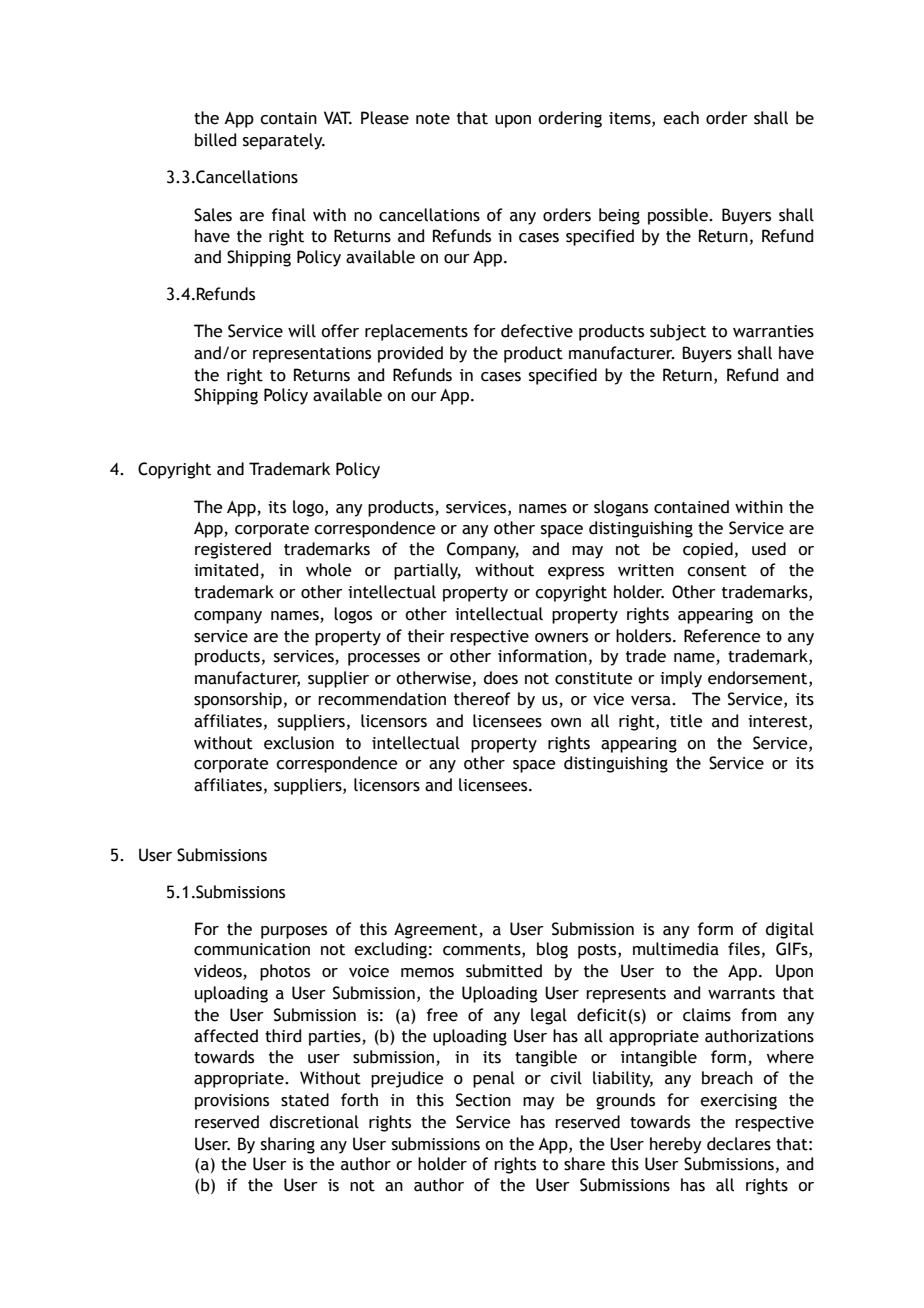 Image resolution: width=924 pixels, height=1308 pixels. I want to click on copied, so click(708, 550).
